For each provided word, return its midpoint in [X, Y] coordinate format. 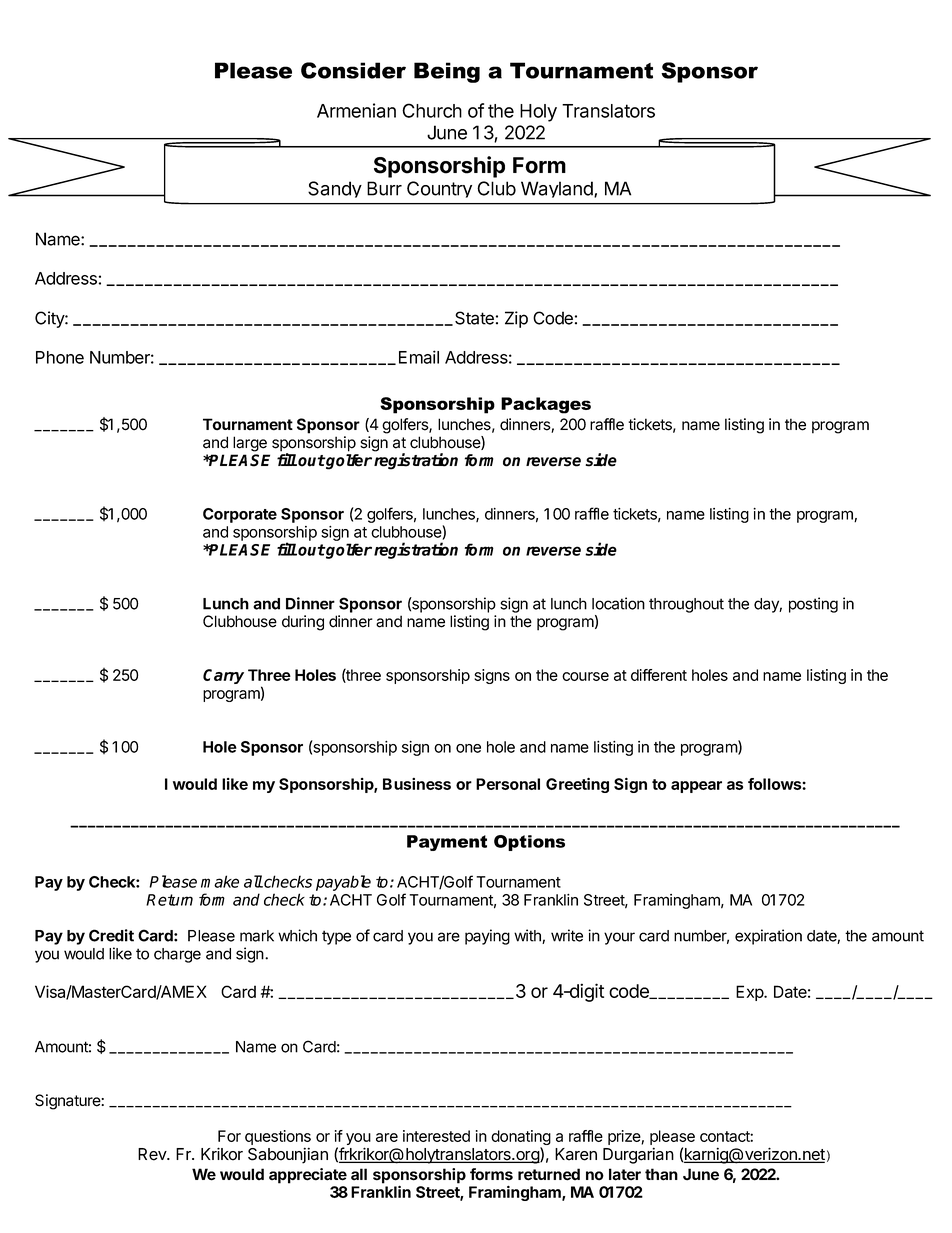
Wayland [558, 189]
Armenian [356, 110]
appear [696, 787]
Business [417, 784]
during [303, 623]
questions [278, 1139]
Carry [223, 676]
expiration [768, 937]
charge [177, 955]
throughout [686, 605]
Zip [516, 319]
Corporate [240, 515]
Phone [60, 357]
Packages [546, 405]
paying [487, 937]
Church [432, 110]
